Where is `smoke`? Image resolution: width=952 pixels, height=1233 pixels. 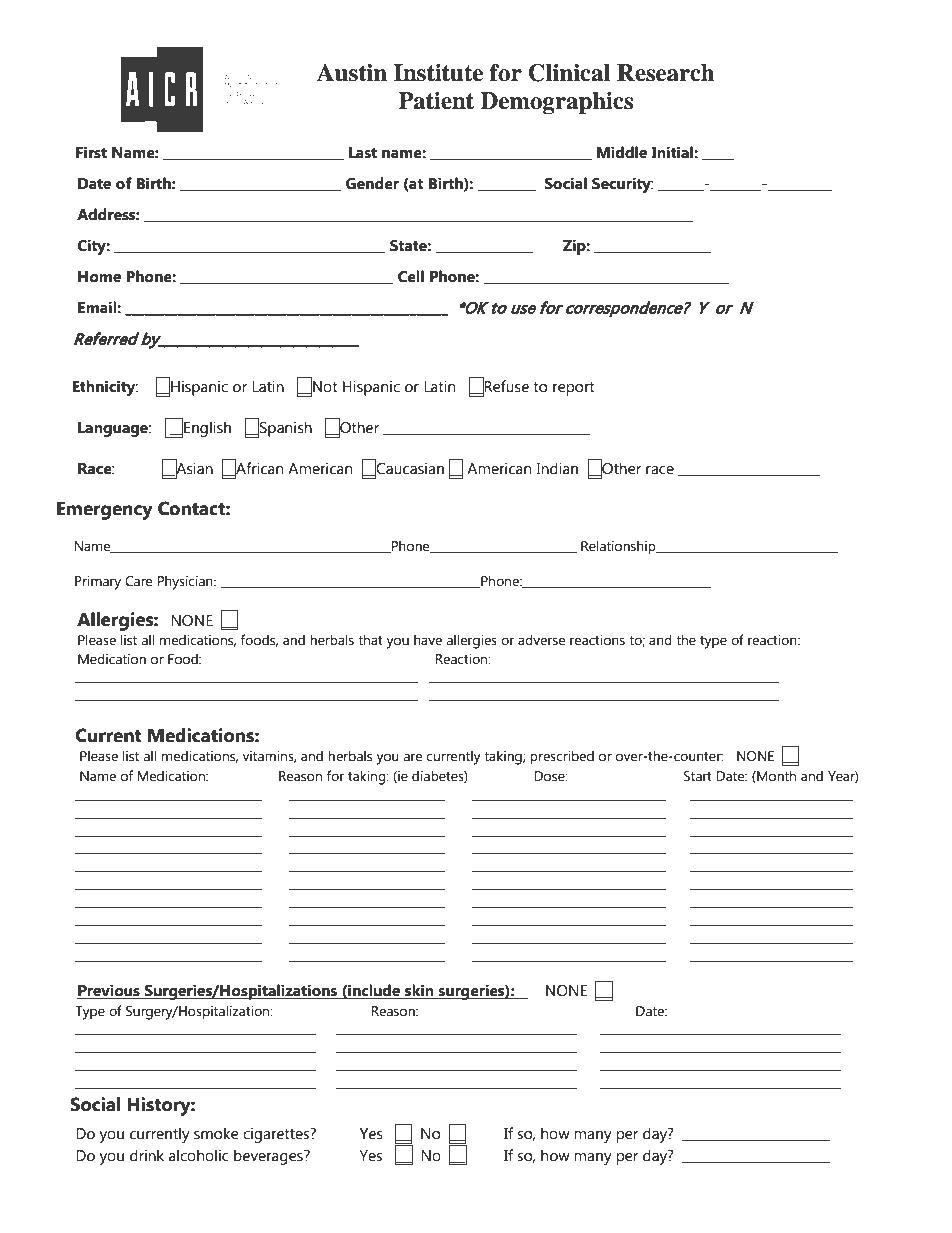
smoke is located at coordinates (216, 1133).
